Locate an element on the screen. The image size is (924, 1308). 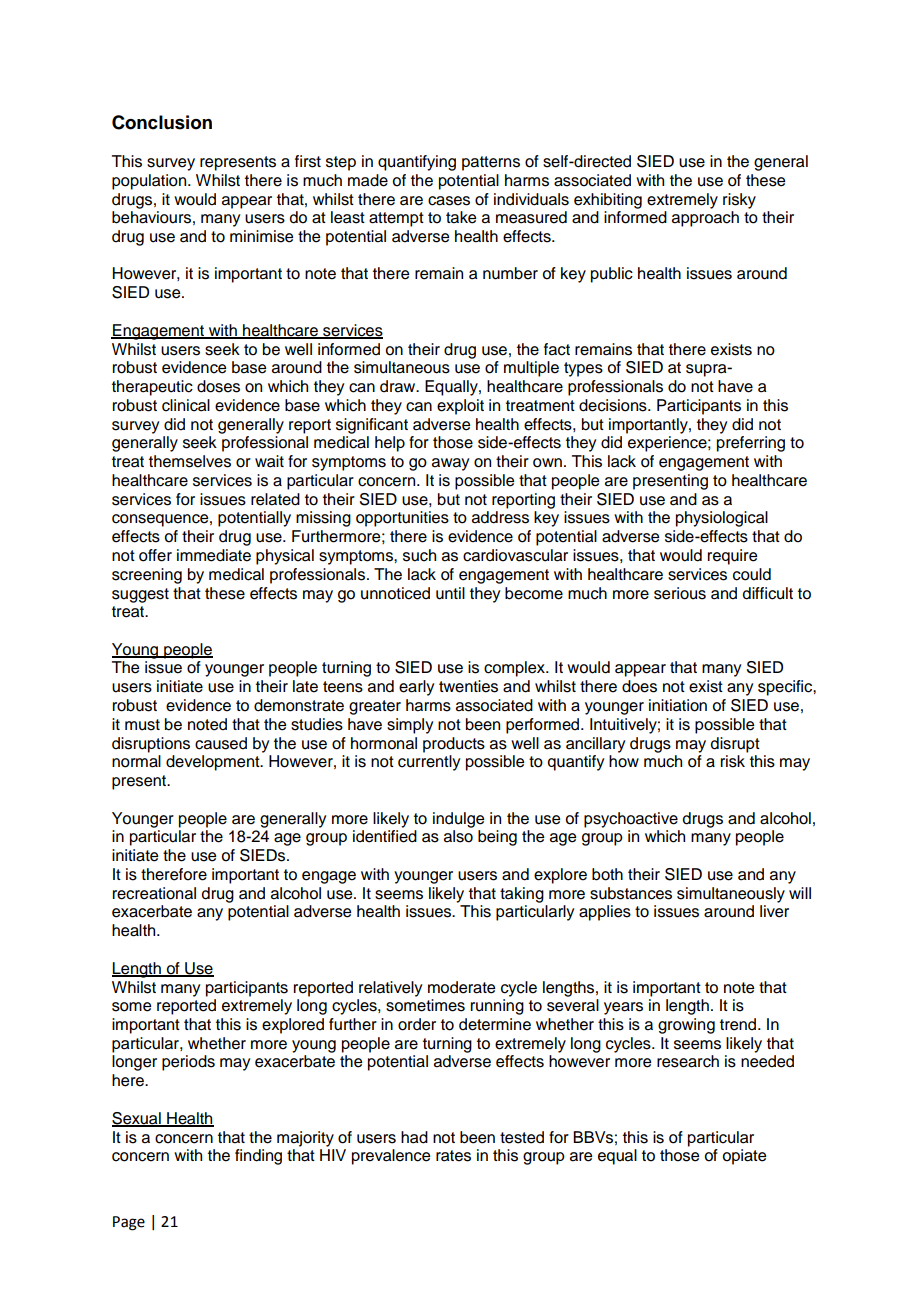
patterns is located at coordinates (491, 163).
